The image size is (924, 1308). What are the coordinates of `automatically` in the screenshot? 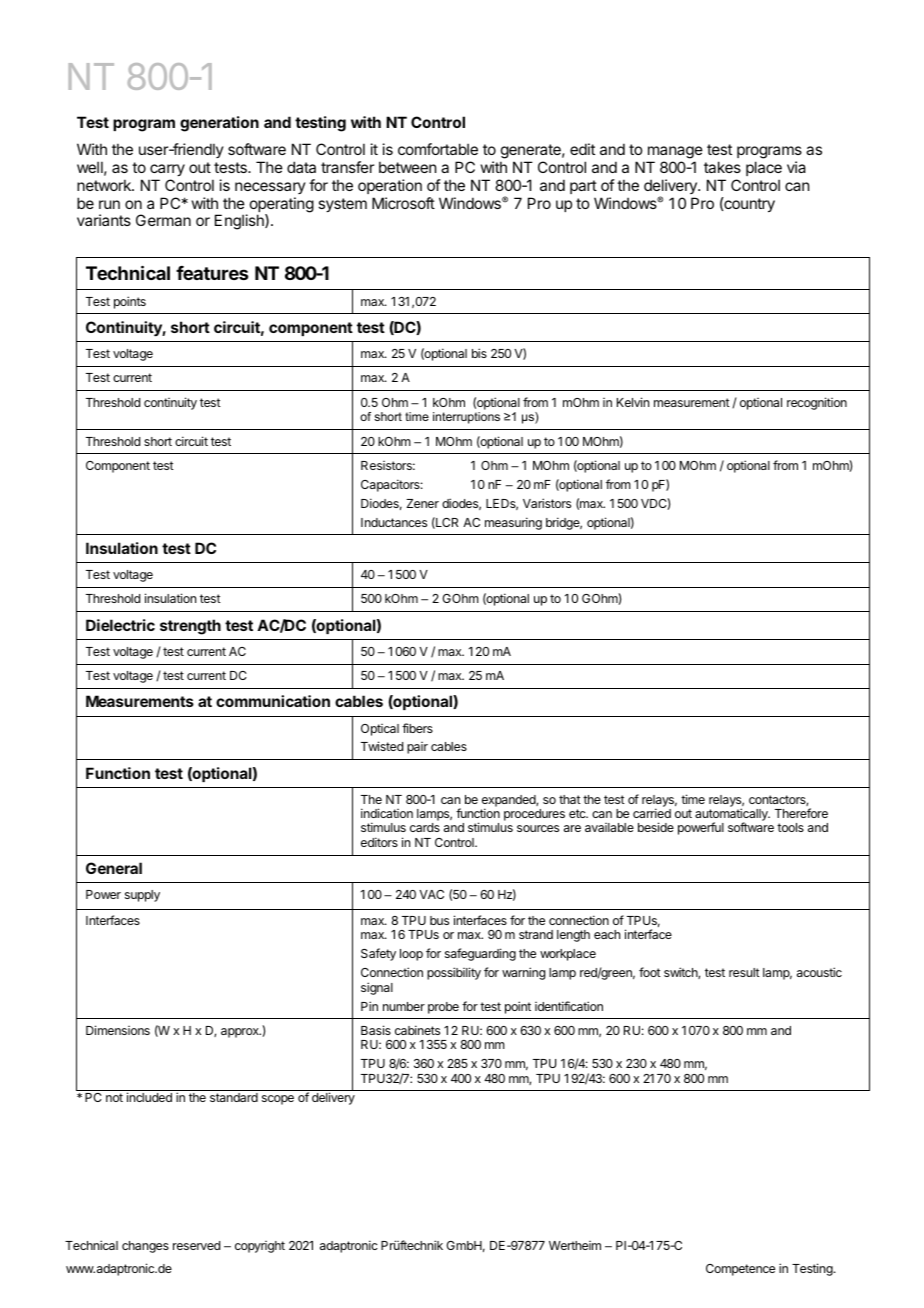 It's located at (732, 816).
